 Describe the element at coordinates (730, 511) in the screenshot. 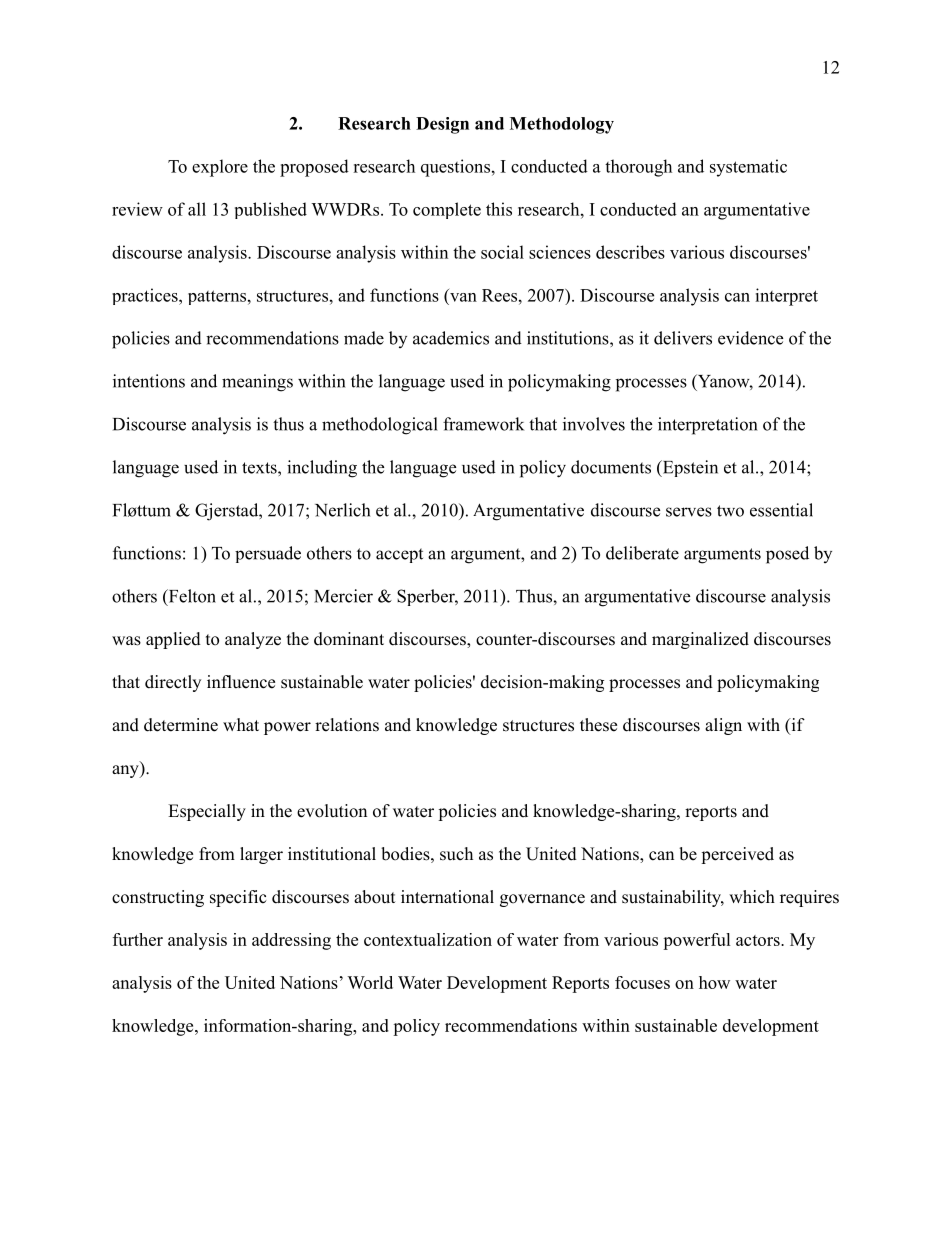

I see `two` at that location.
